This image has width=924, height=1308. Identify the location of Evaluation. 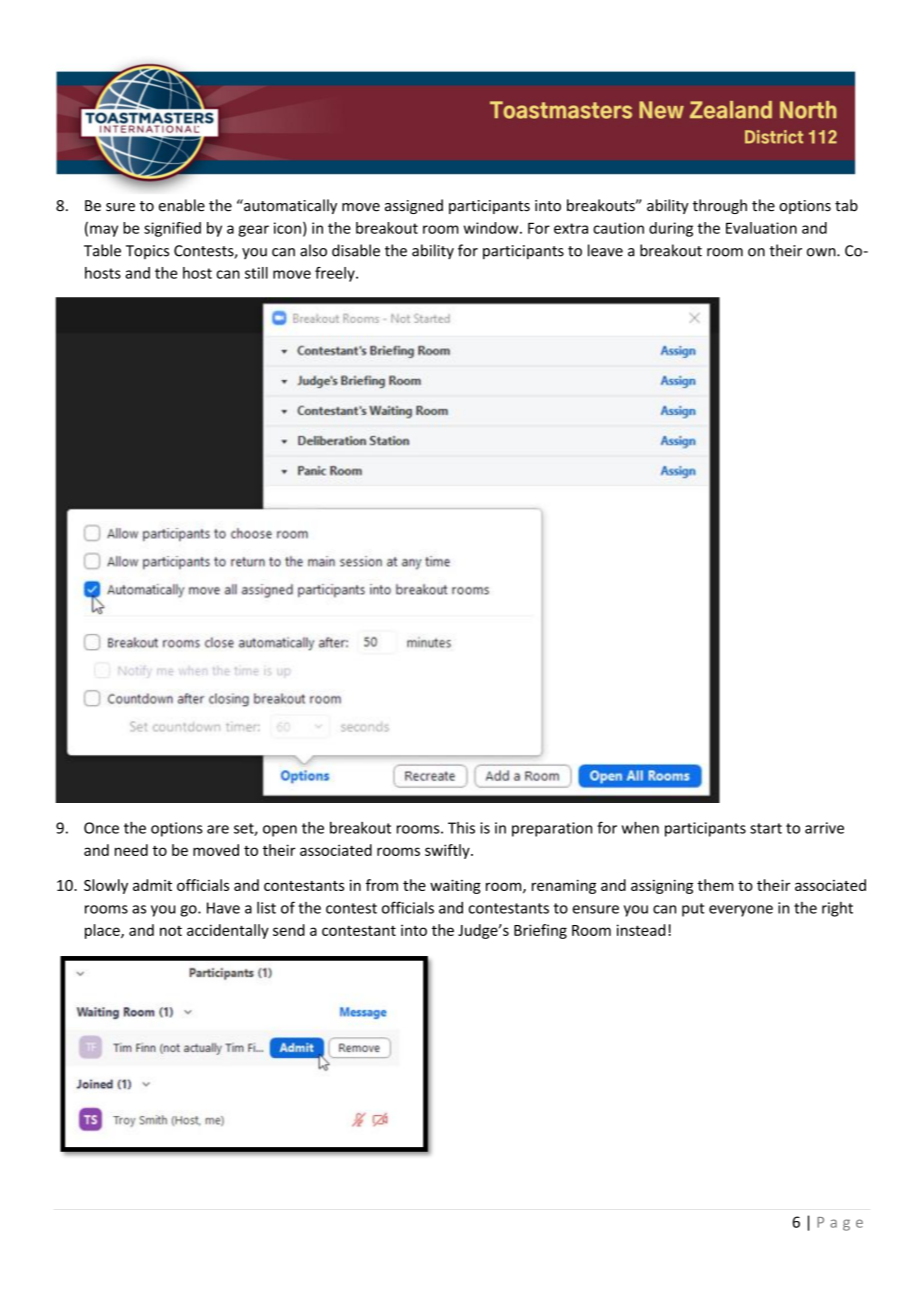
(761, 228).
